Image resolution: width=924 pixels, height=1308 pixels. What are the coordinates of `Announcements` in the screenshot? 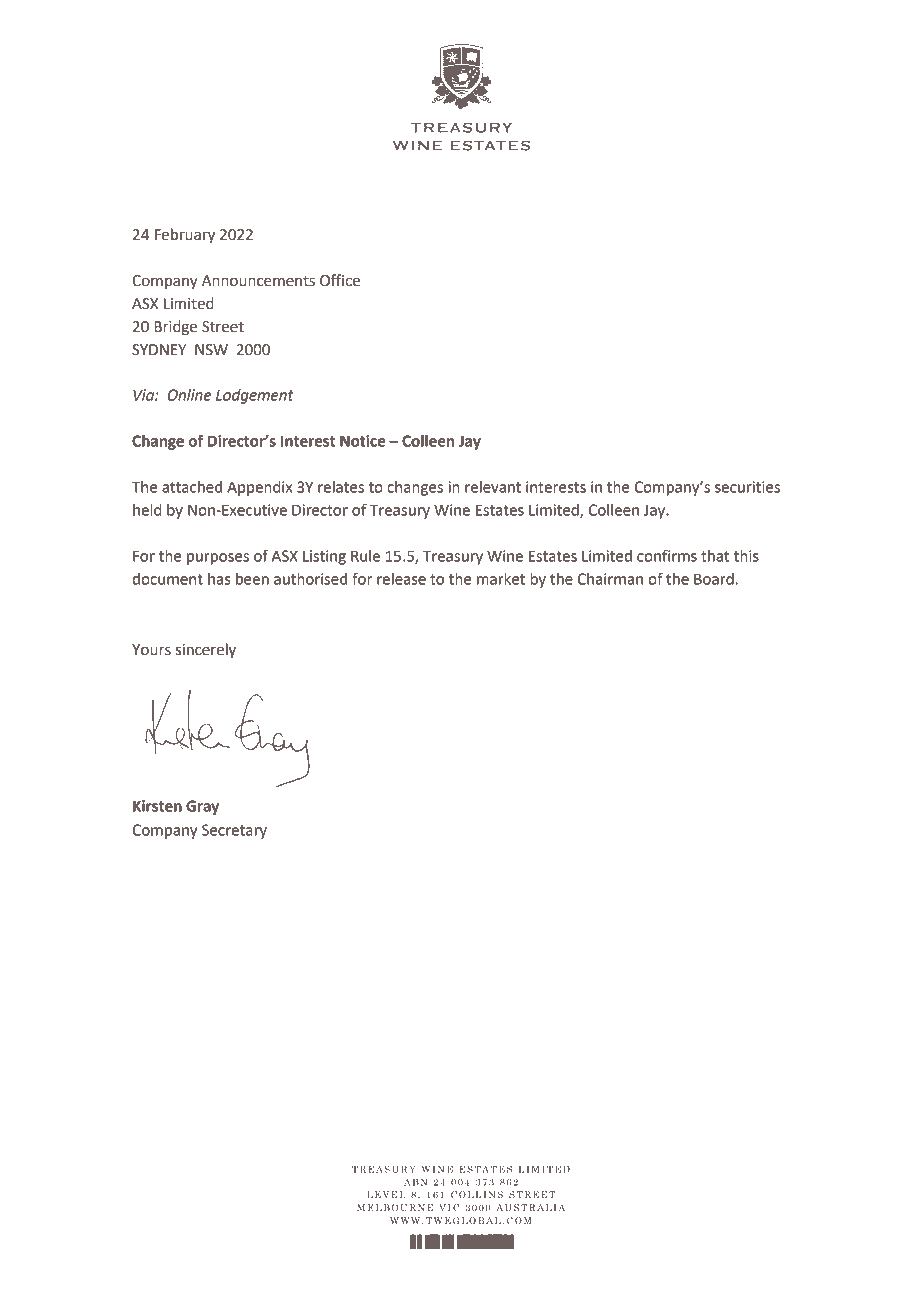 It's located at (258, 281).
